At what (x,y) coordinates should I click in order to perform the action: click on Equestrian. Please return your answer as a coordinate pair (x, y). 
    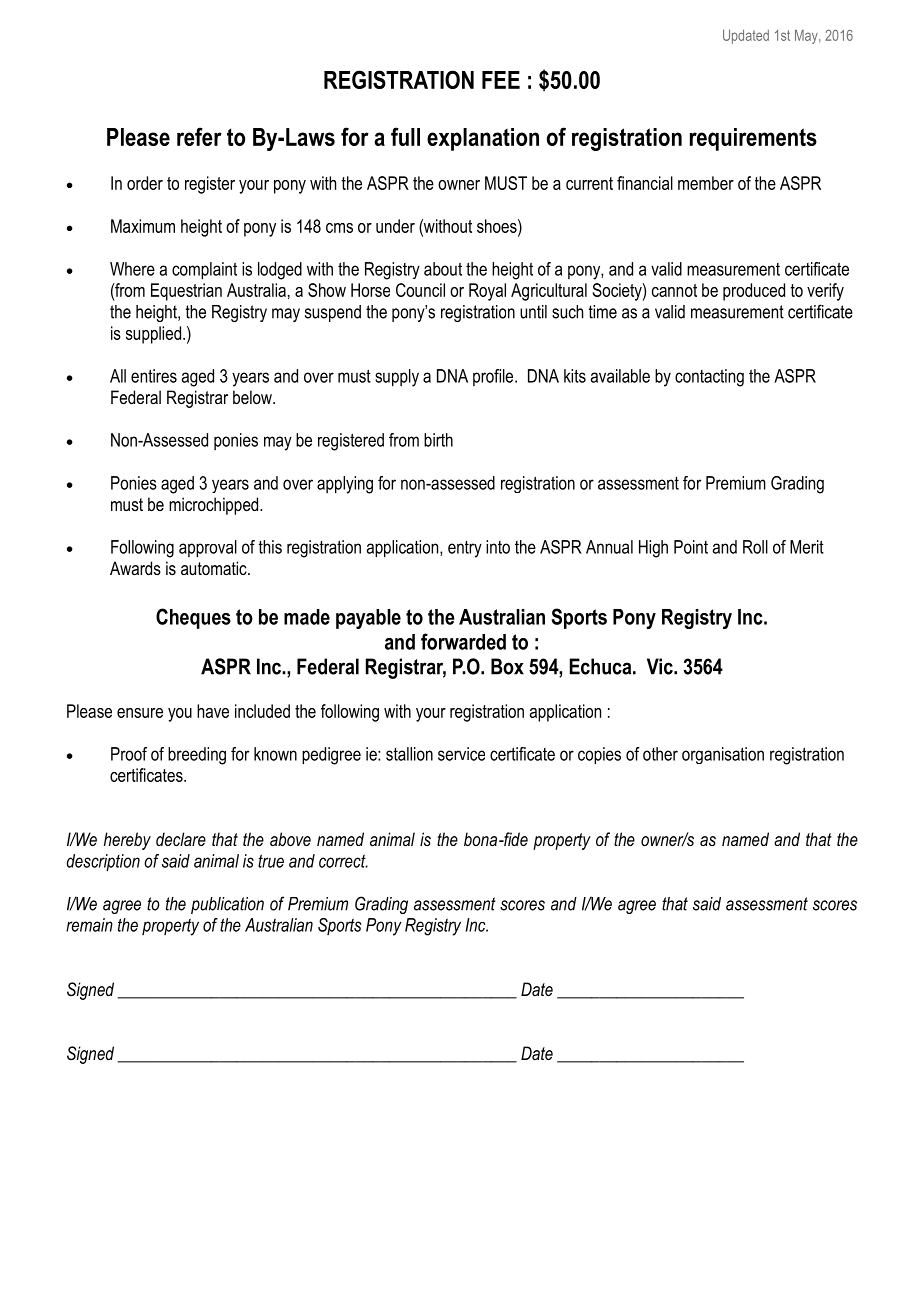
    Looking at the image, I should click on (186, 292).
